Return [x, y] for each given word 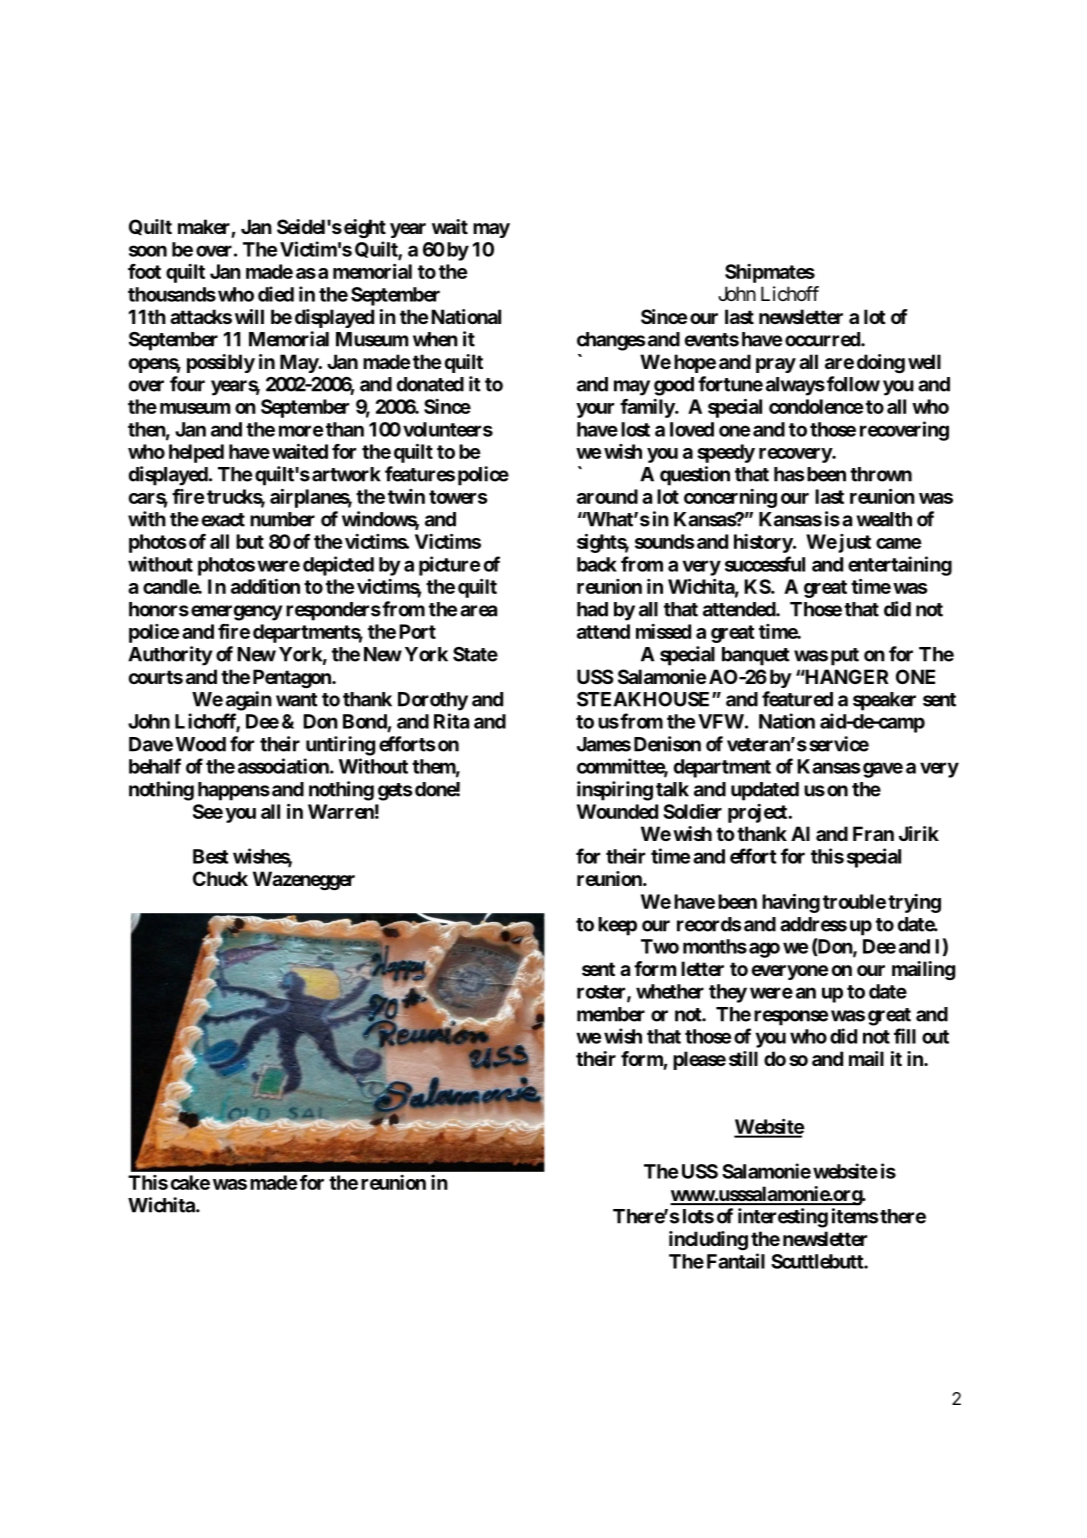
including [708, 1241]
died [276, 294]
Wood [201, 744]
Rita [451, 721]
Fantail [736, 1261]
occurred [823, 339]
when [435, 339]
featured [797, 699]
